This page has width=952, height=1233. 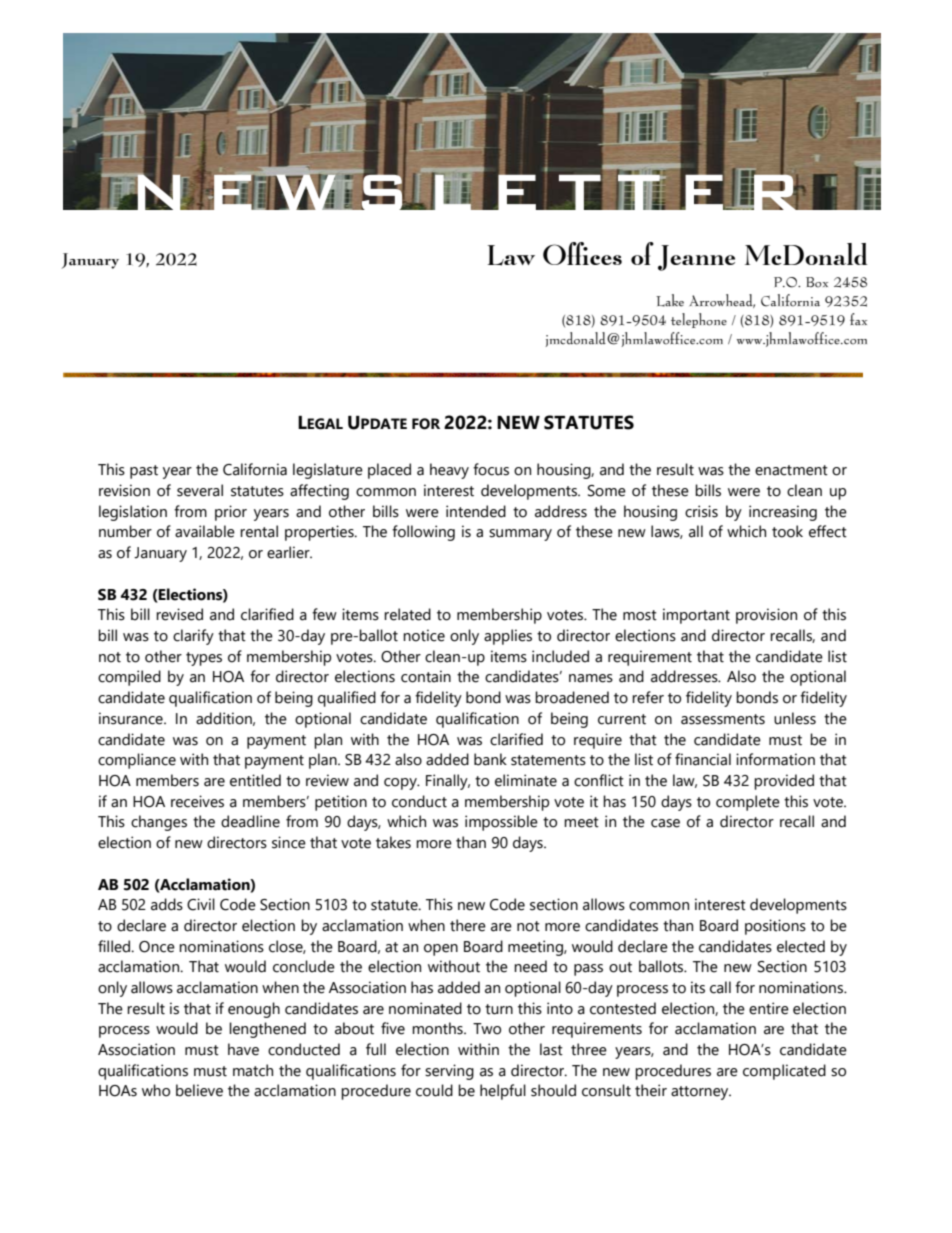 What do you see at coordinates (784, 1072) in the page?
I see `complicated` at bounding box center [784, 1072].
